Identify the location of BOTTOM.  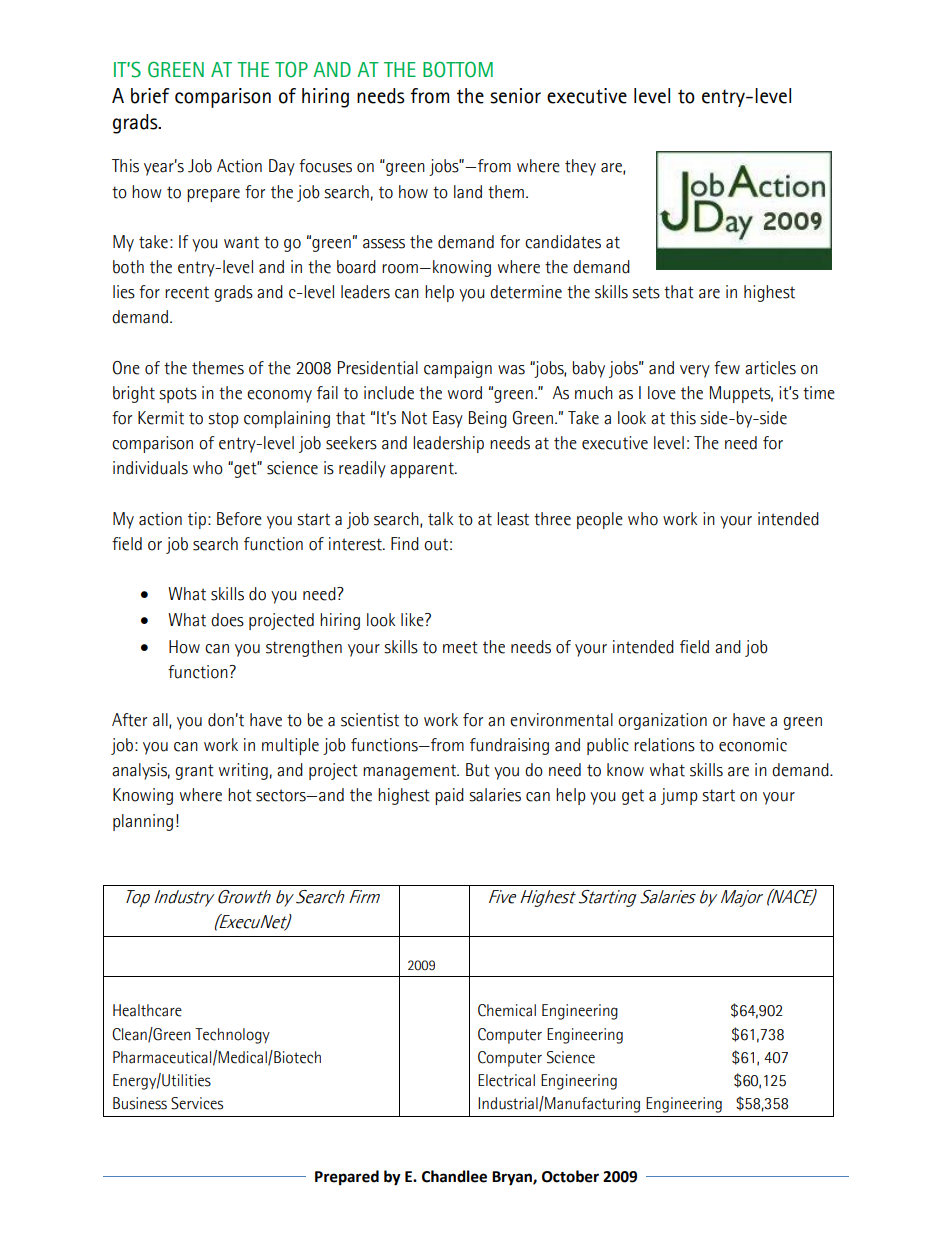
(458, 69).
